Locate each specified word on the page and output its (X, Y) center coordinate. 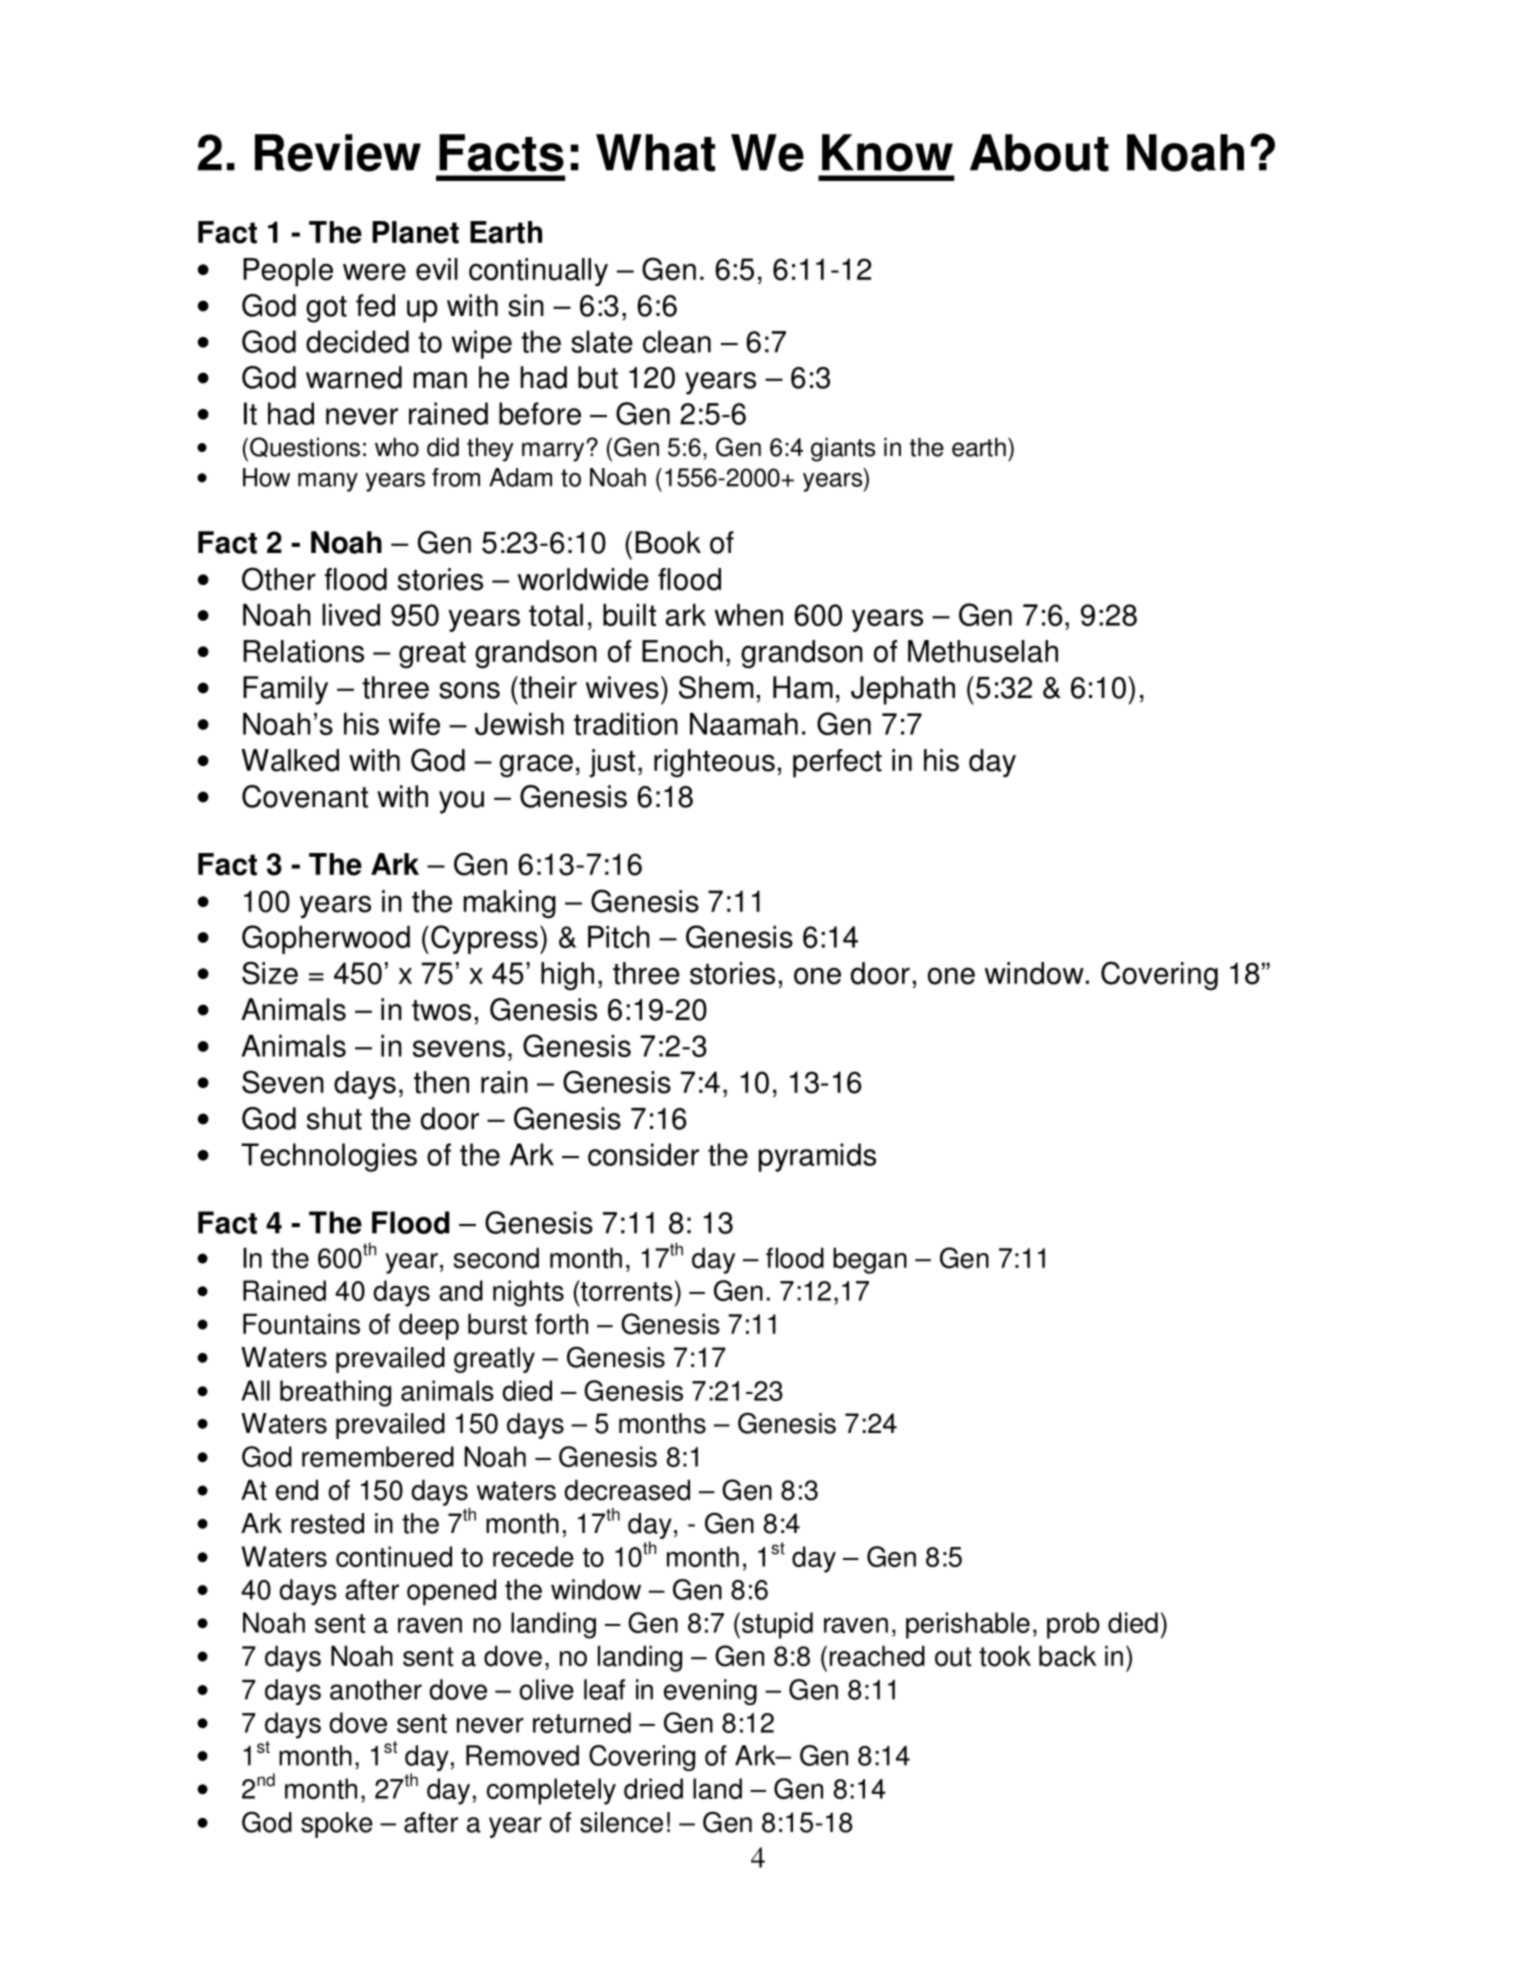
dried (653, 1788)
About (1039, 153)
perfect (837, 763)
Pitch (619, 937)
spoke (337, 1825)
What (655, 153)
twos (441, 1010)
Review (338, 153)
